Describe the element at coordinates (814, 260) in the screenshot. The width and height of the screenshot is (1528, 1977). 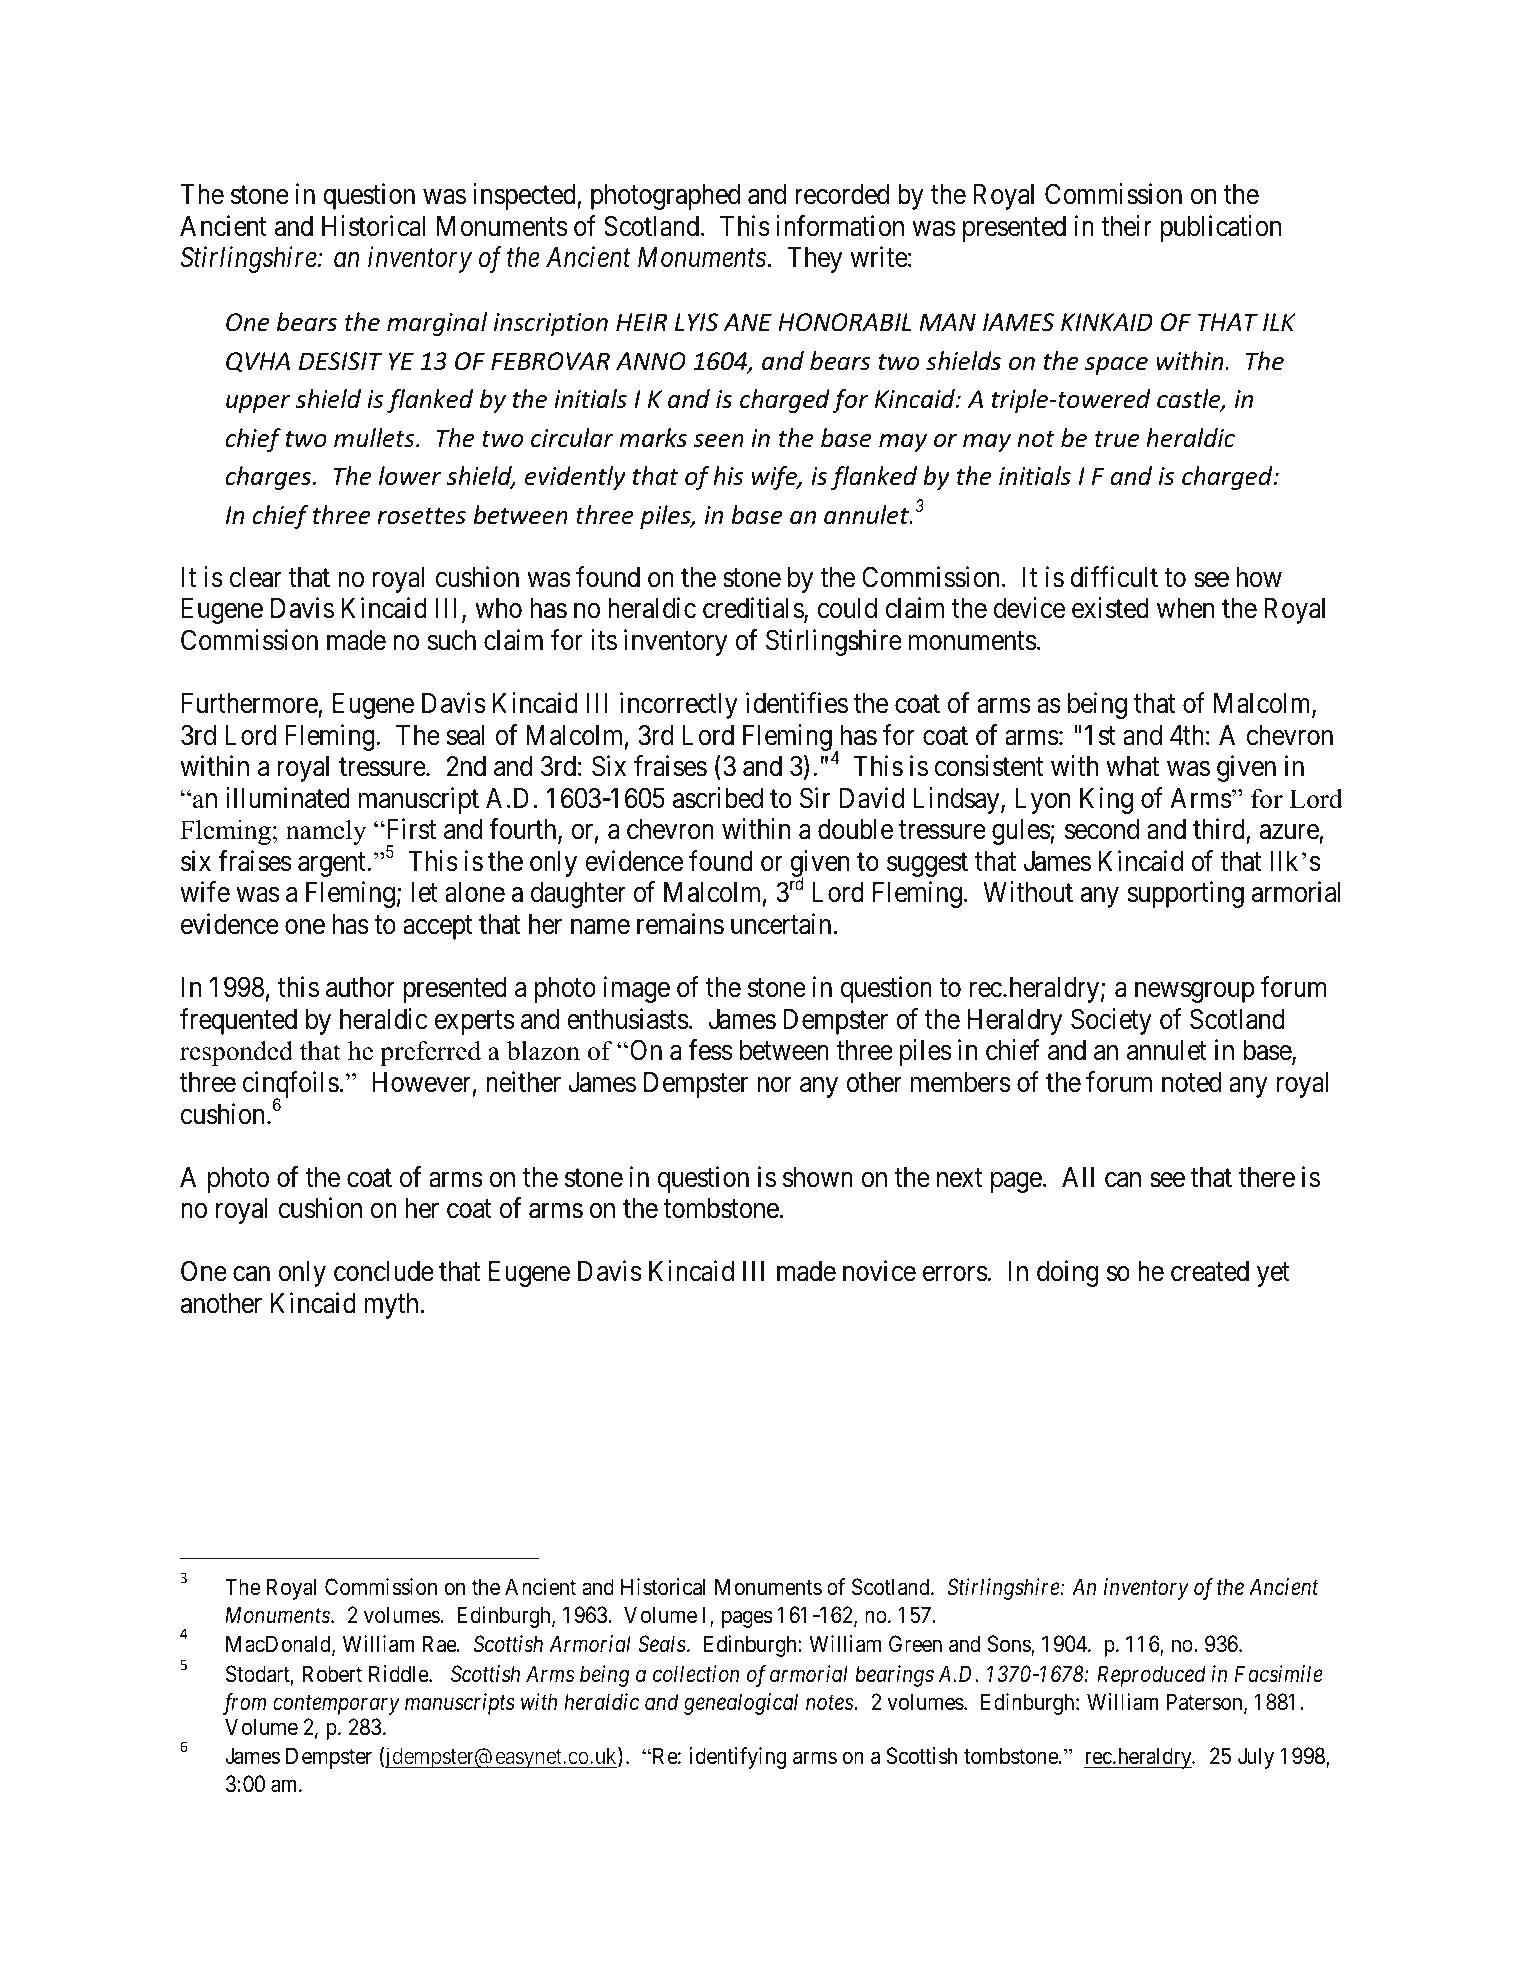
I see `They` at that location.
